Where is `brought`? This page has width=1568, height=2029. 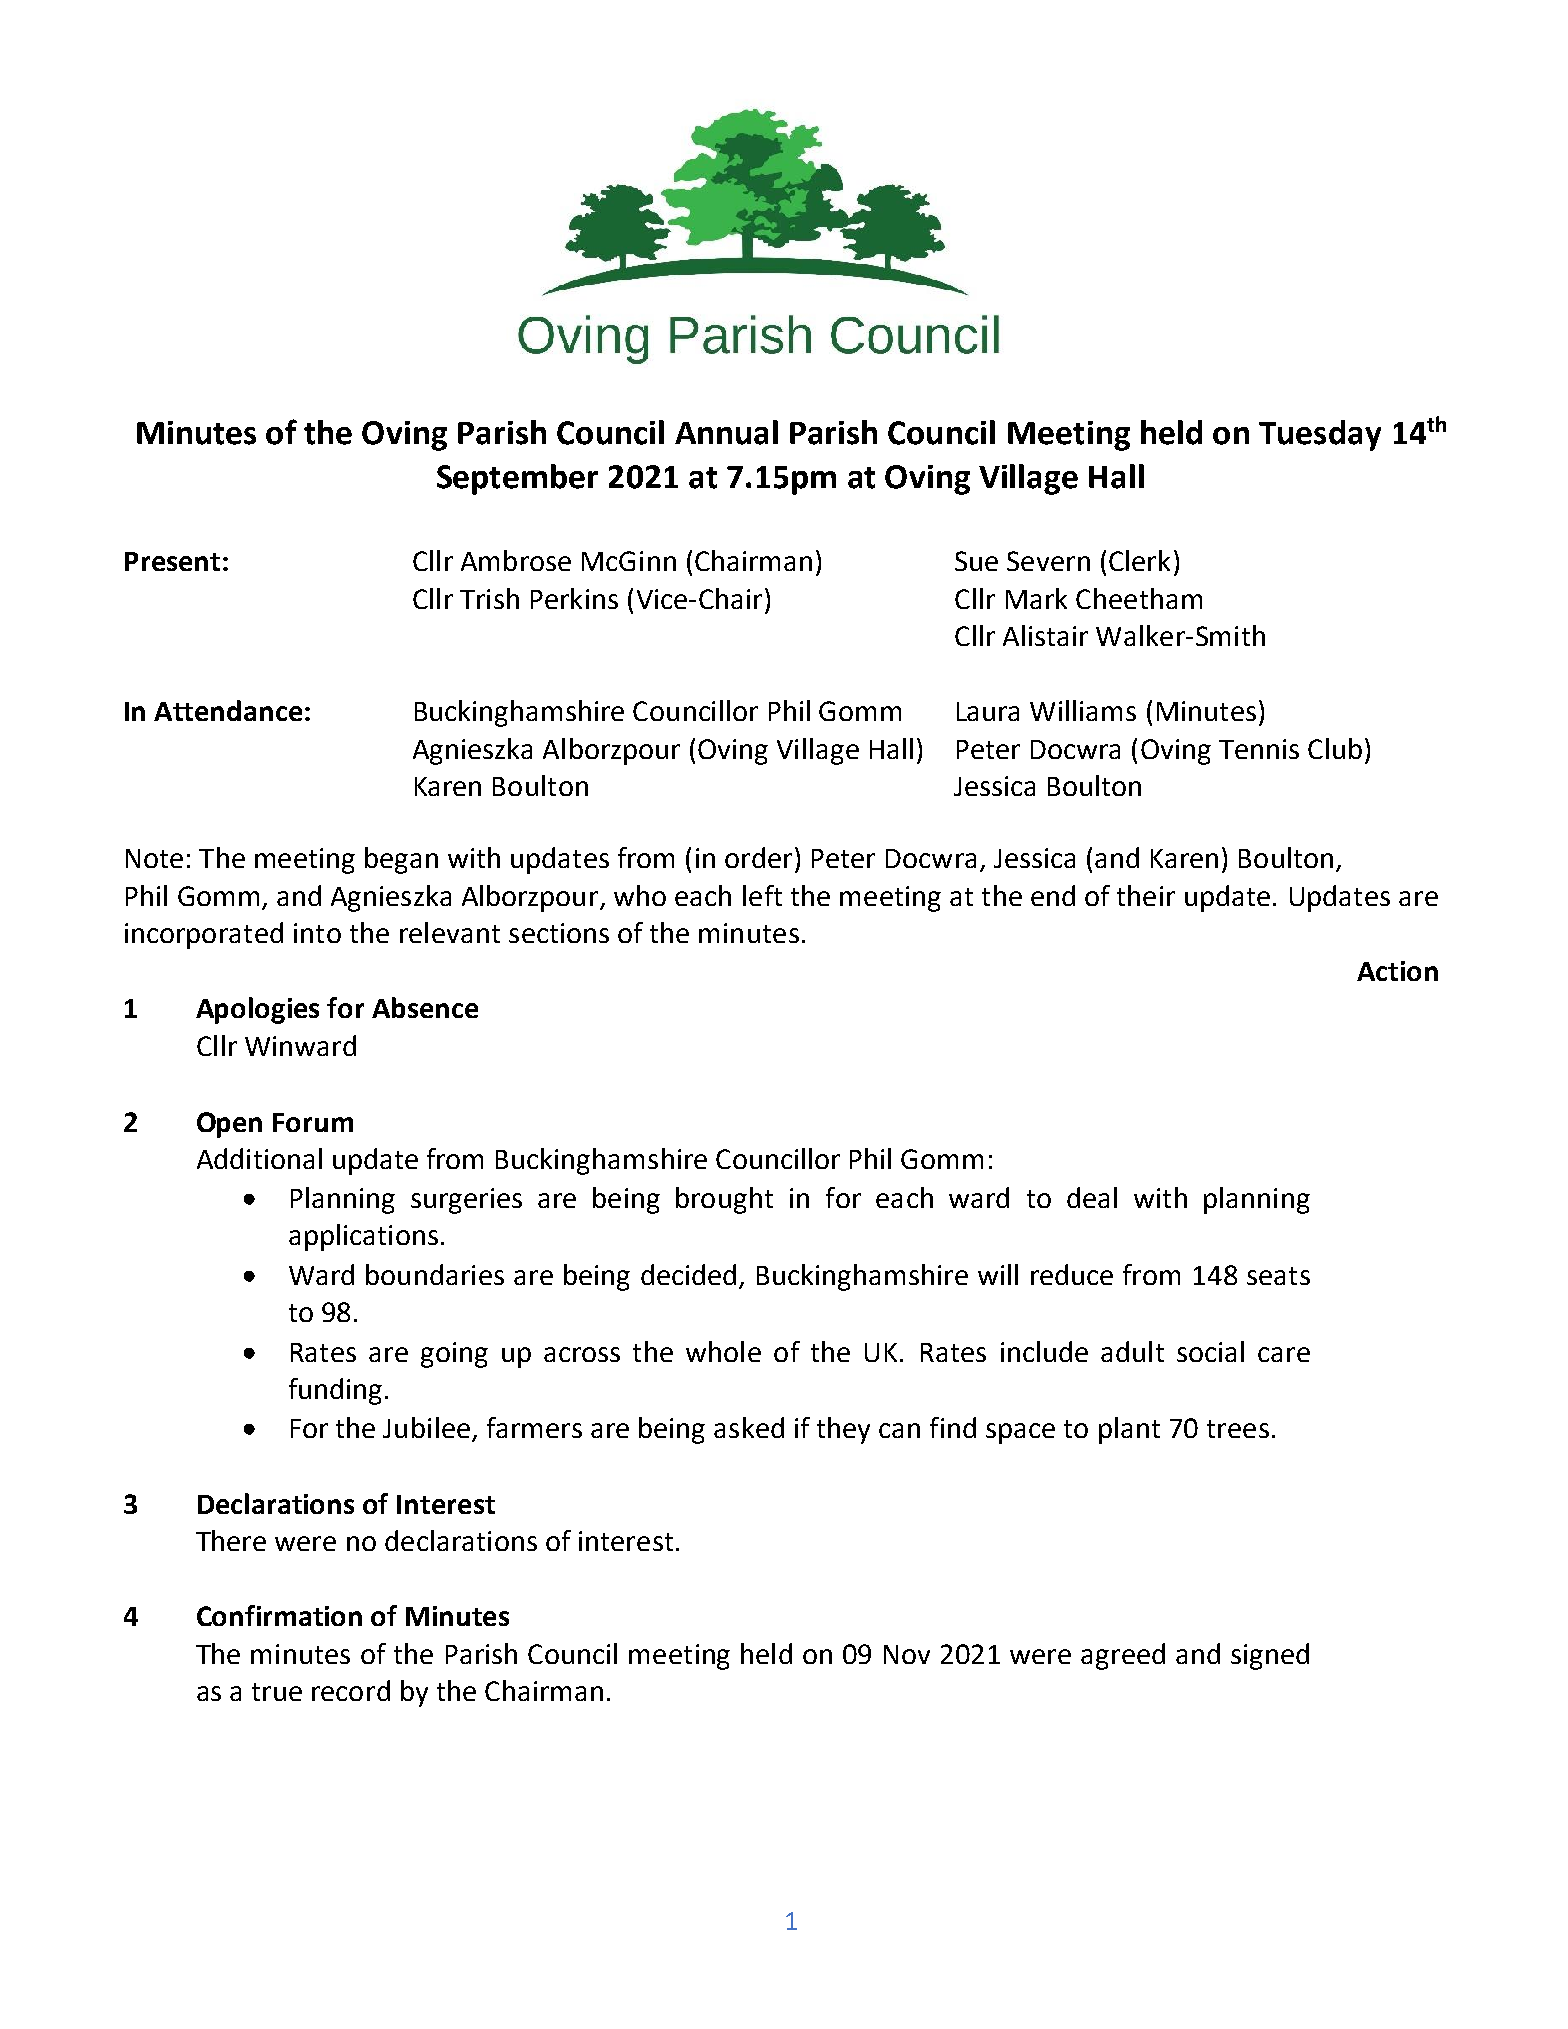
brought is located at coordinates (724, 1200).
